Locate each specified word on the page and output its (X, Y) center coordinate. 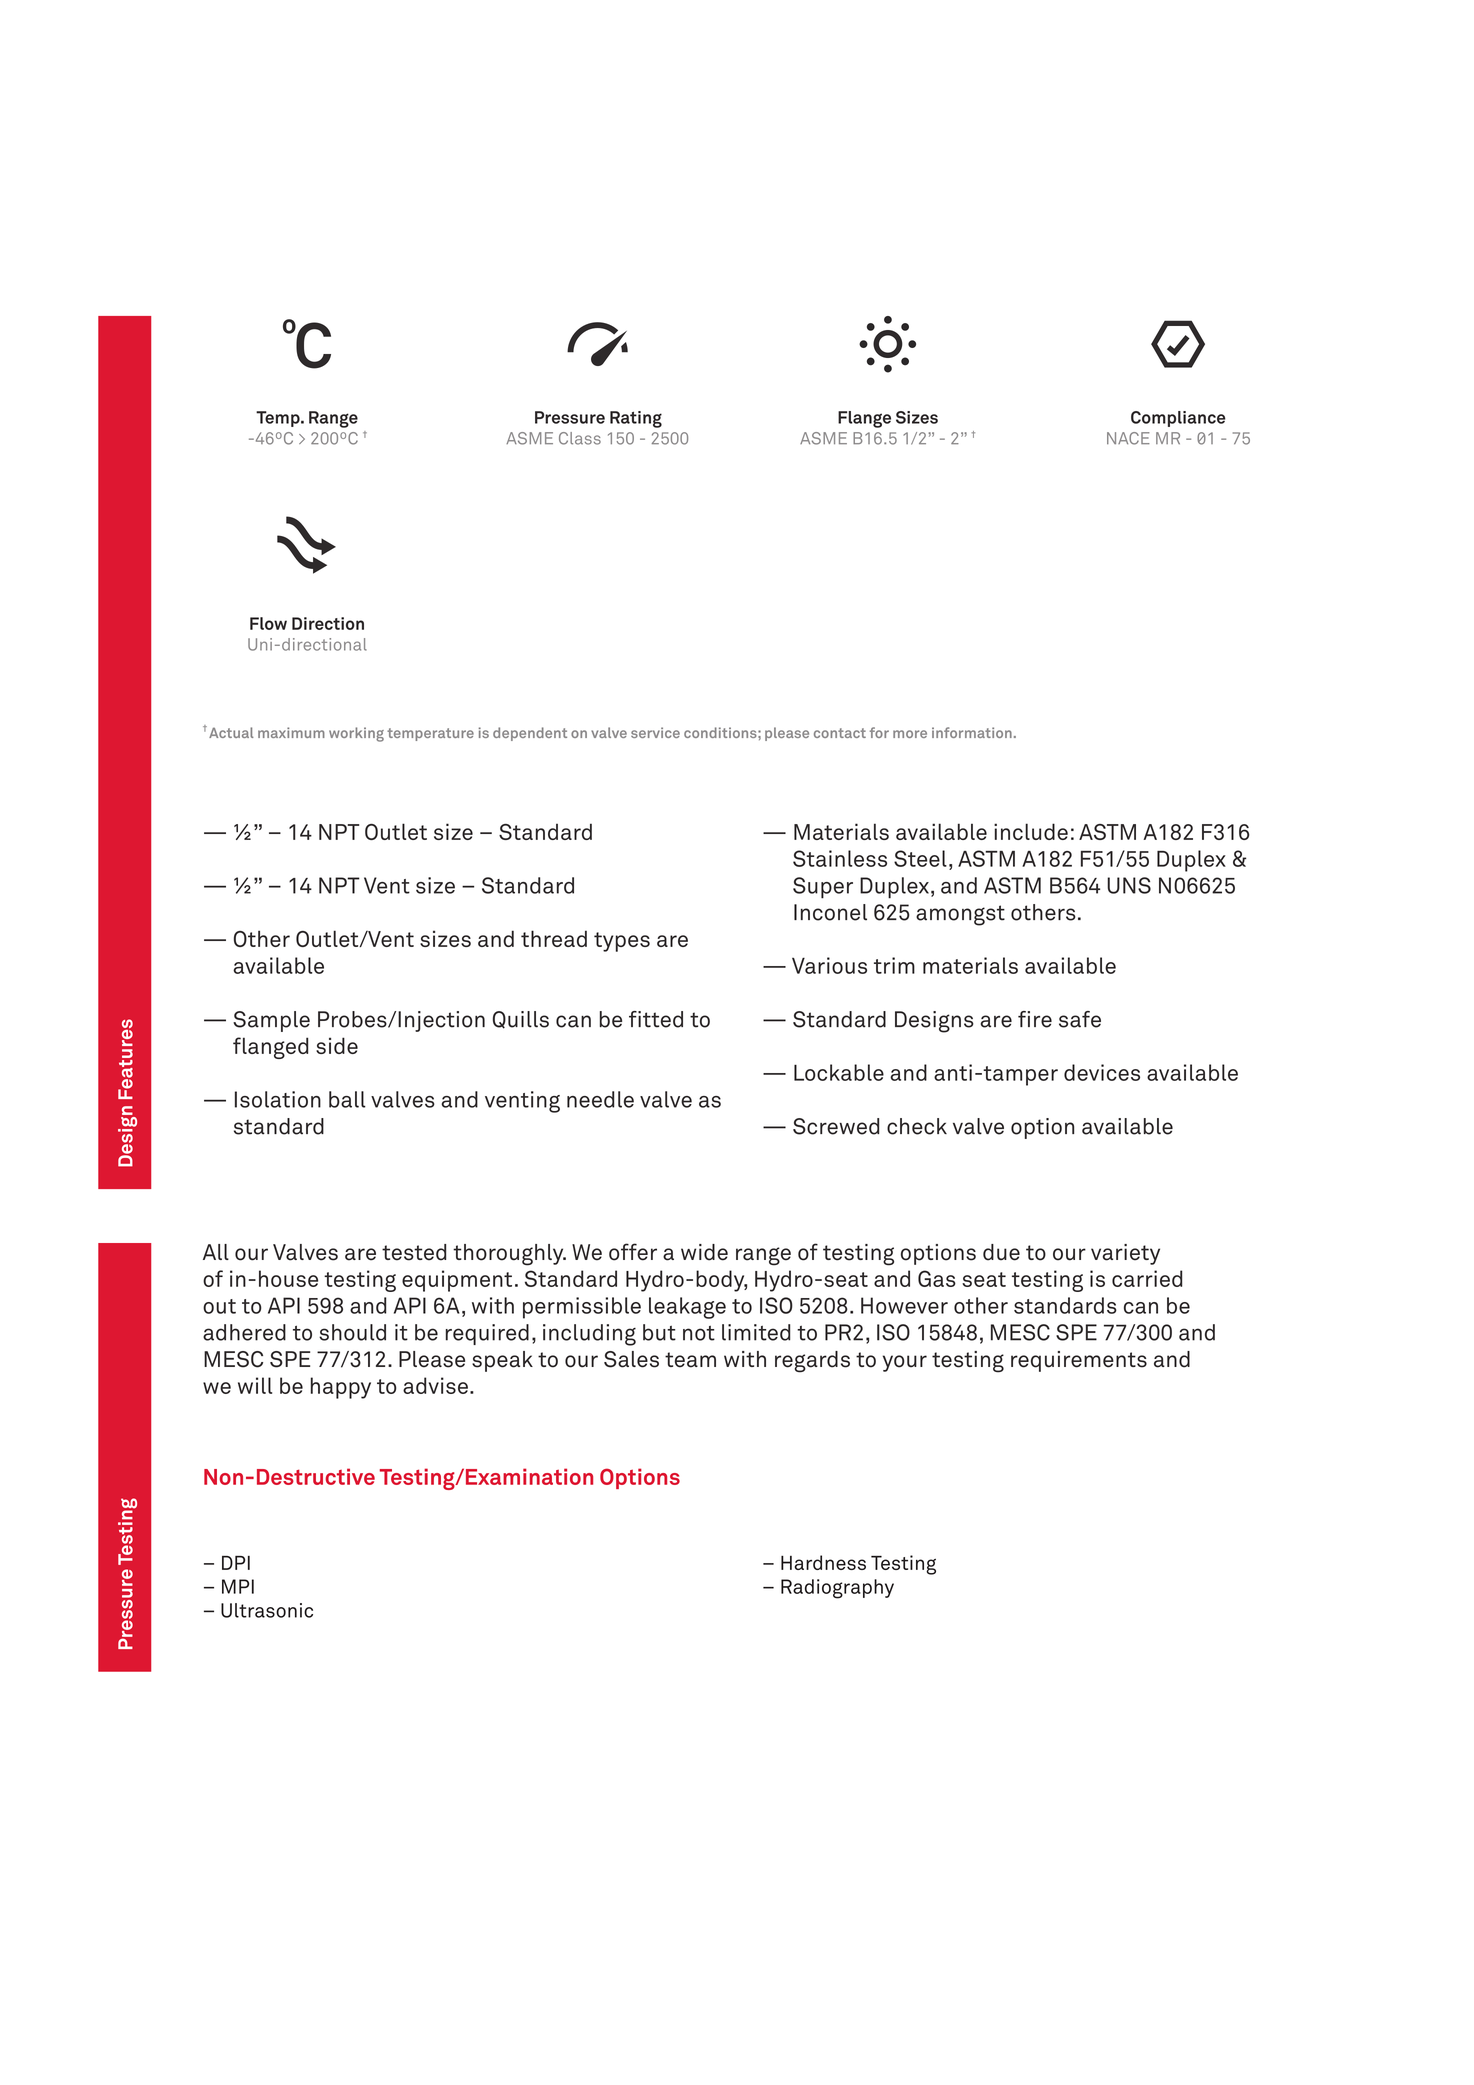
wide (704, 1252)
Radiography (837, 1589)
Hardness (823, 1562)
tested (414, 1252)
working (356, 734)
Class (580, 438)
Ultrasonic (267, 1610)
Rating (636, 419)
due (1001, 1252)
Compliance (1178, 419)
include (1031, 831)
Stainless (840, 858)
